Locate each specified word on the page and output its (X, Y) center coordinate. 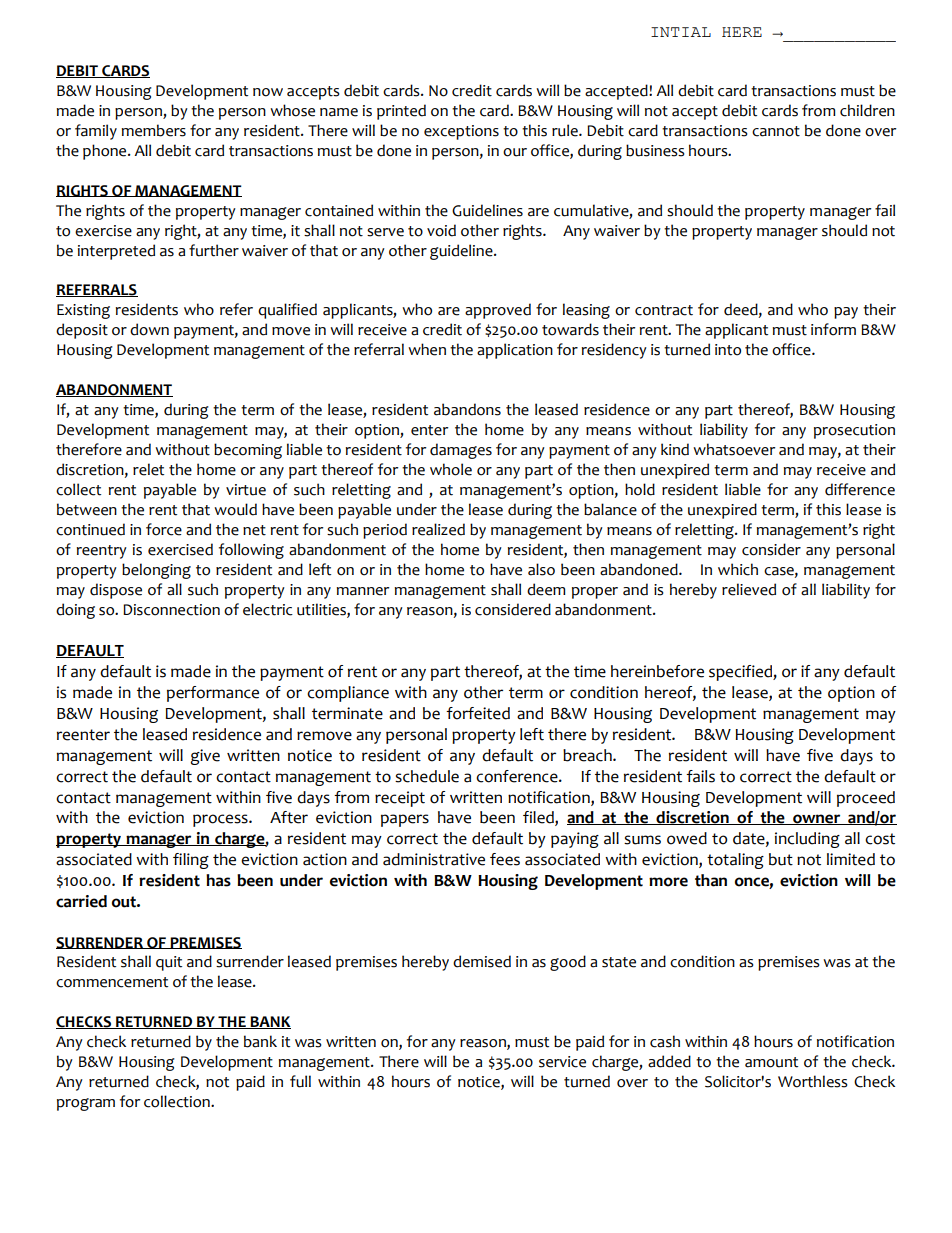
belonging (156, 571)
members (153, 130)
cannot (776, 131)
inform (833, 329)
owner (817, 819)
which (738, 569)
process (221, 820)
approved (498, 311)
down (149, 329)
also (541, 569)
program (86, 1104)
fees (505, 859)
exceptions (461, 132)
